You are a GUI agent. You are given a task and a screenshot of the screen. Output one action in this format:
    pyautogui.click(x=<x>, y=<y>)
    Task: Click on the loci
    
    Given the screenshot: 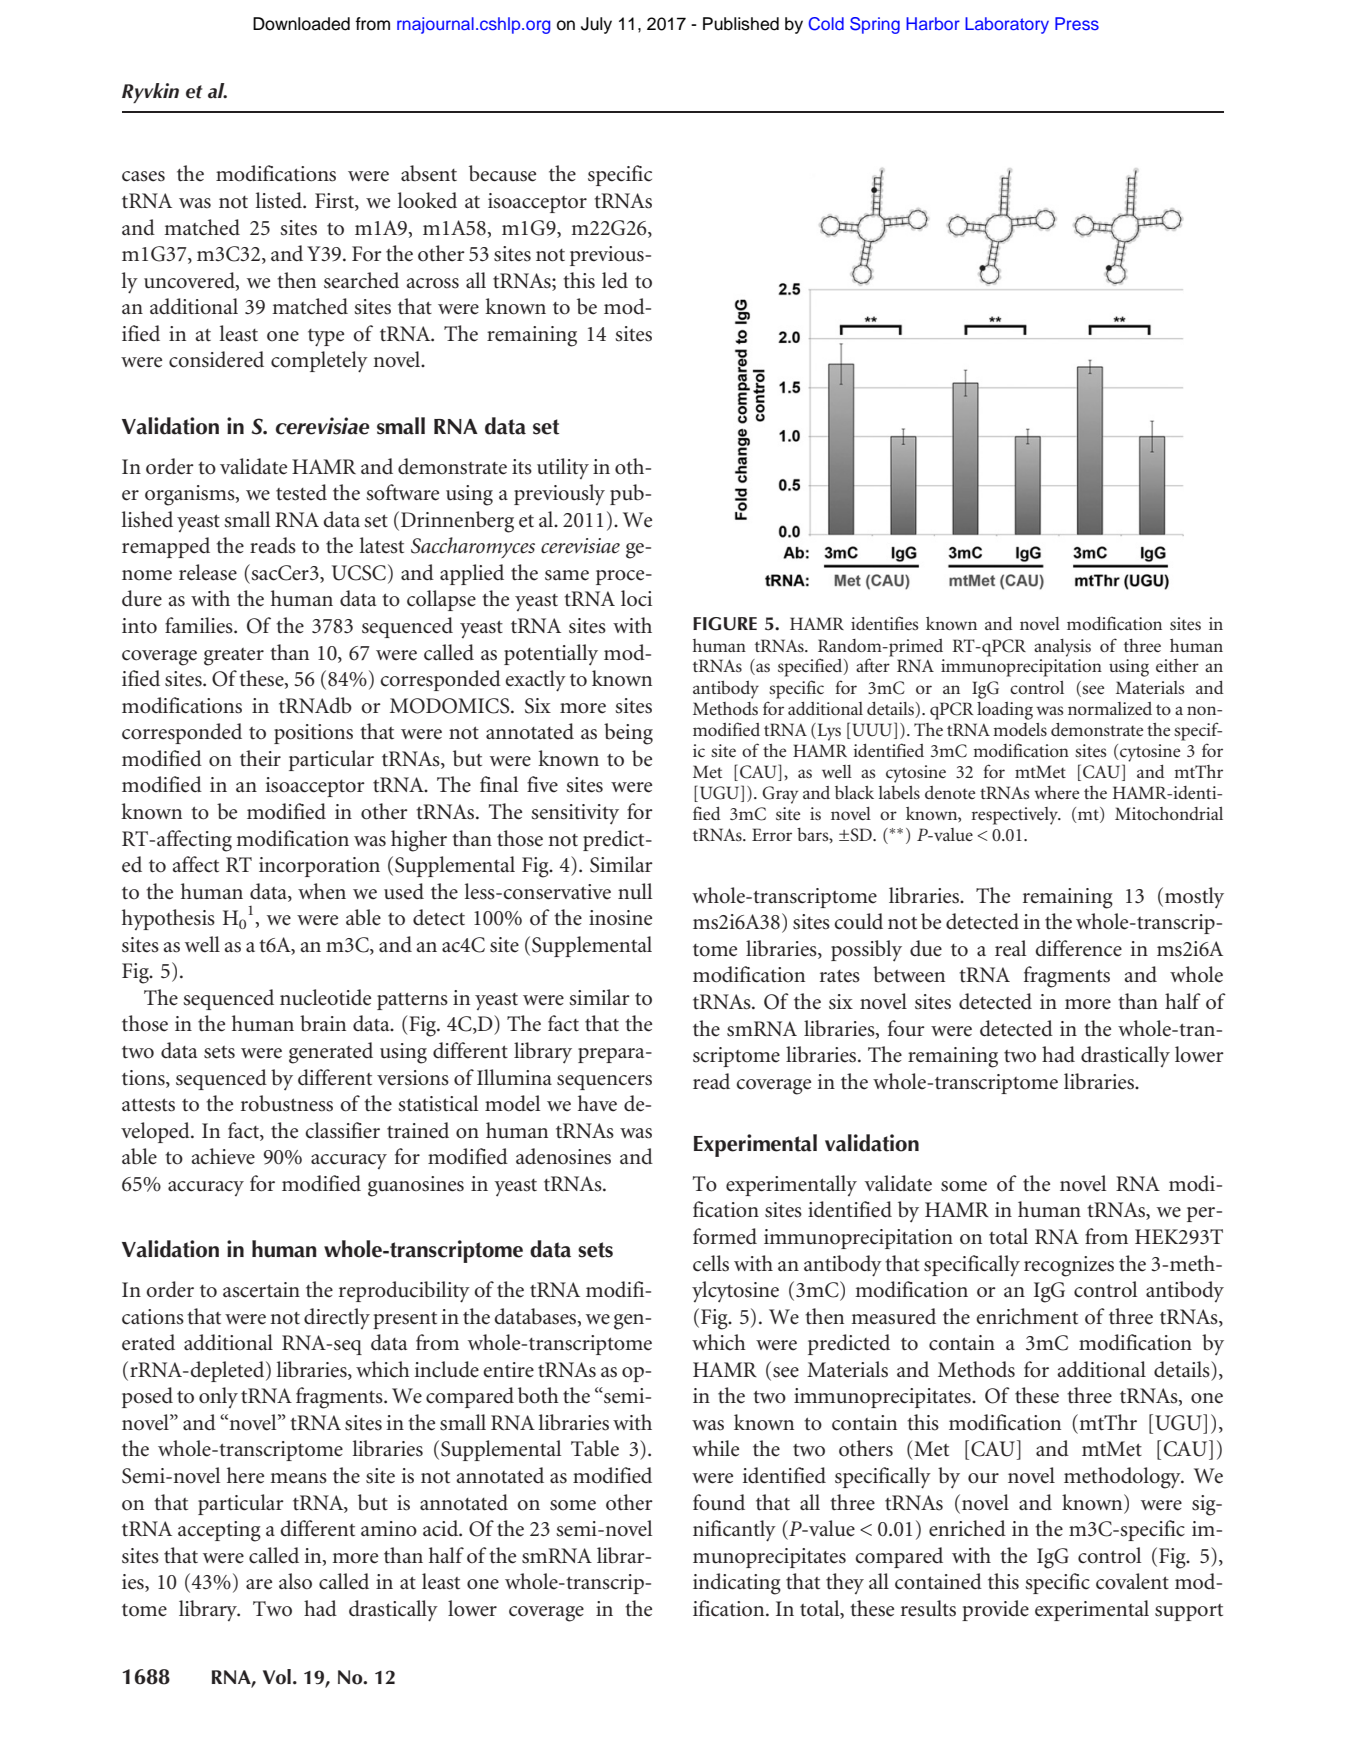 What is the action you would take?
    pyautogui.click(x=636, y=598)
